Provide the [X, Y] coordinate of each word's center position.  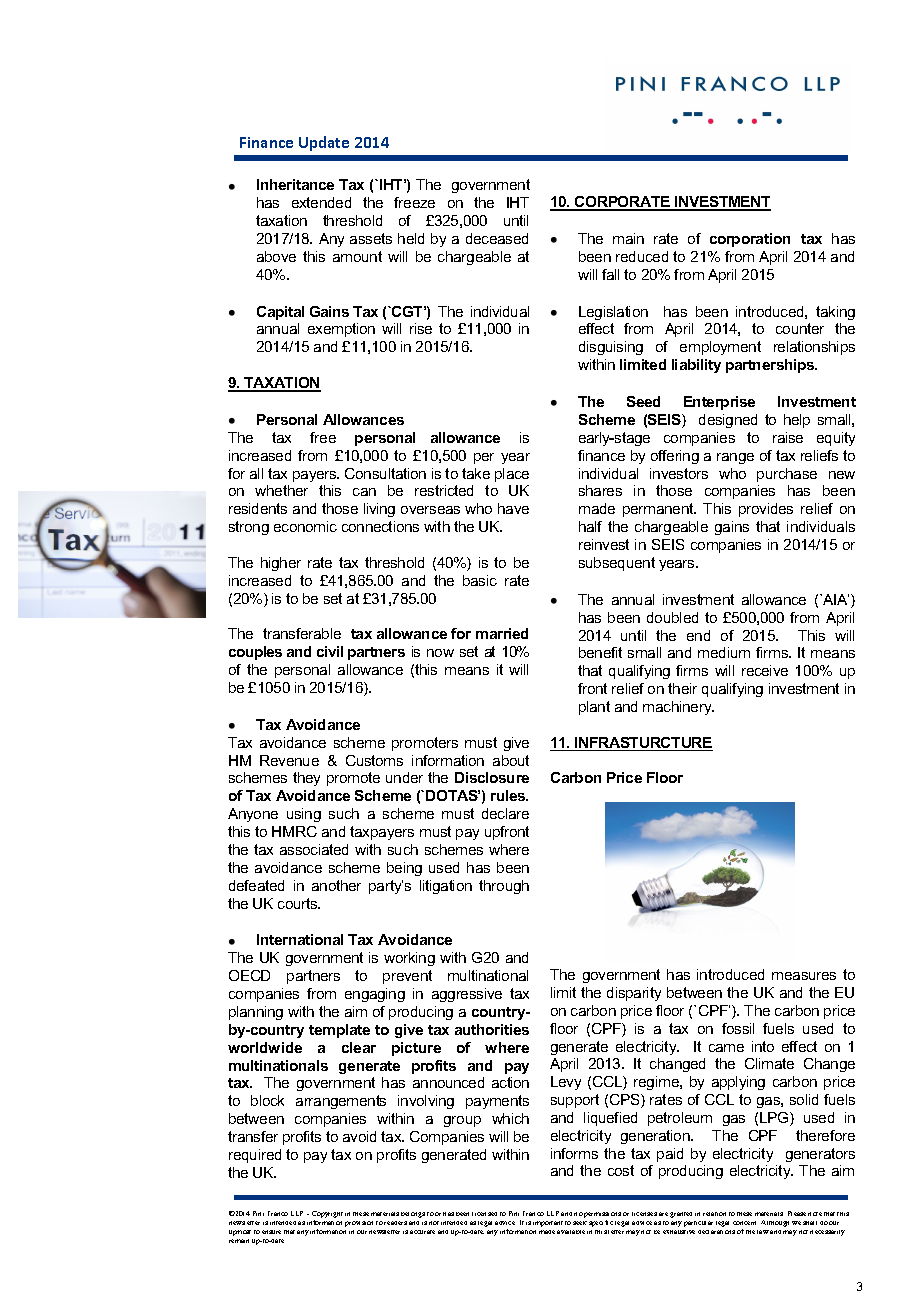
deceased [497, 238]
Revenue [289, 760]
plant [594, 708]
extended [321, 202]
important [548, 1224]
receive [765, 670]
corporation [750, 240]
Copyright [327, 1216]
